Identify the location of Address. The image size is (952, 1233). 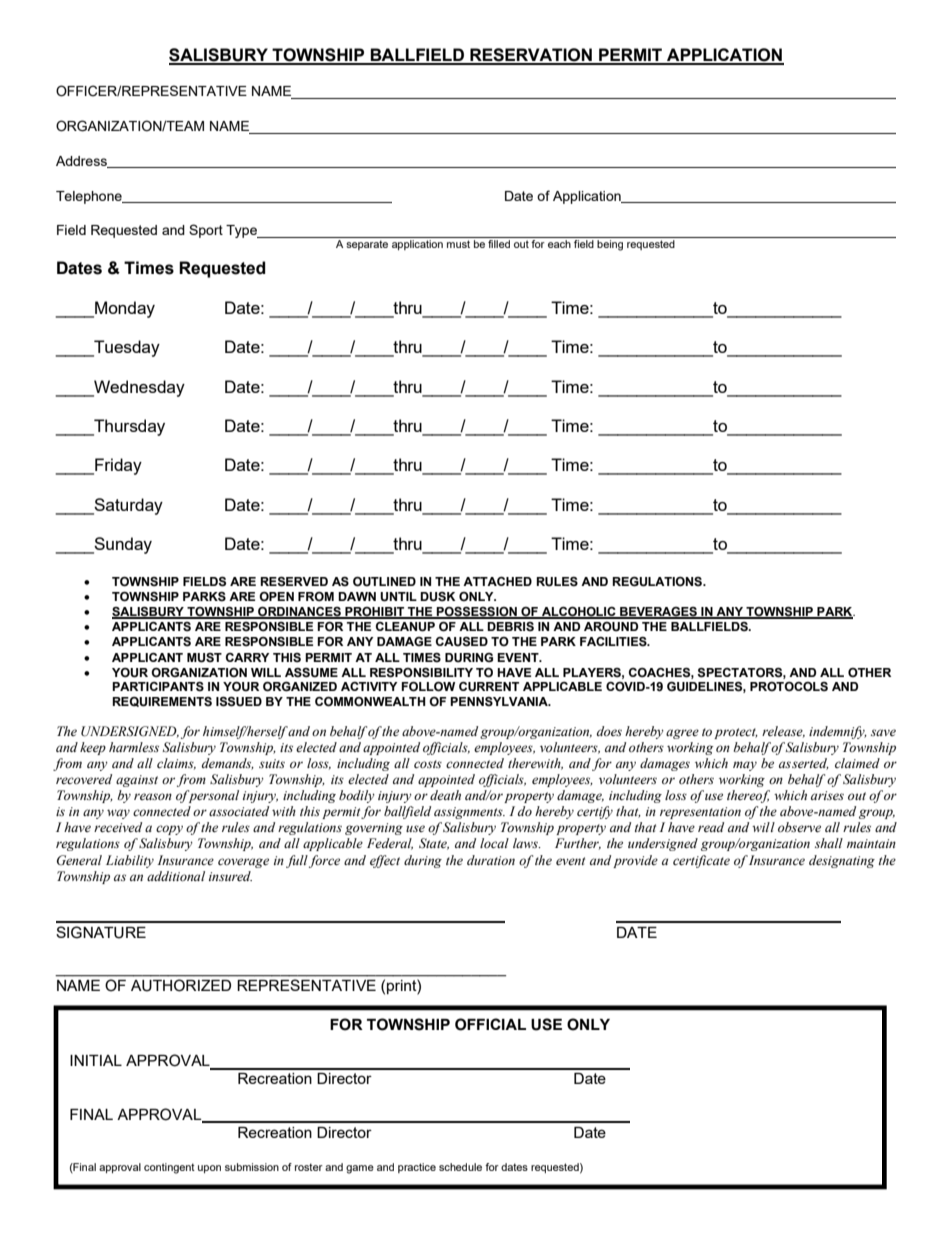
(82, 162).
